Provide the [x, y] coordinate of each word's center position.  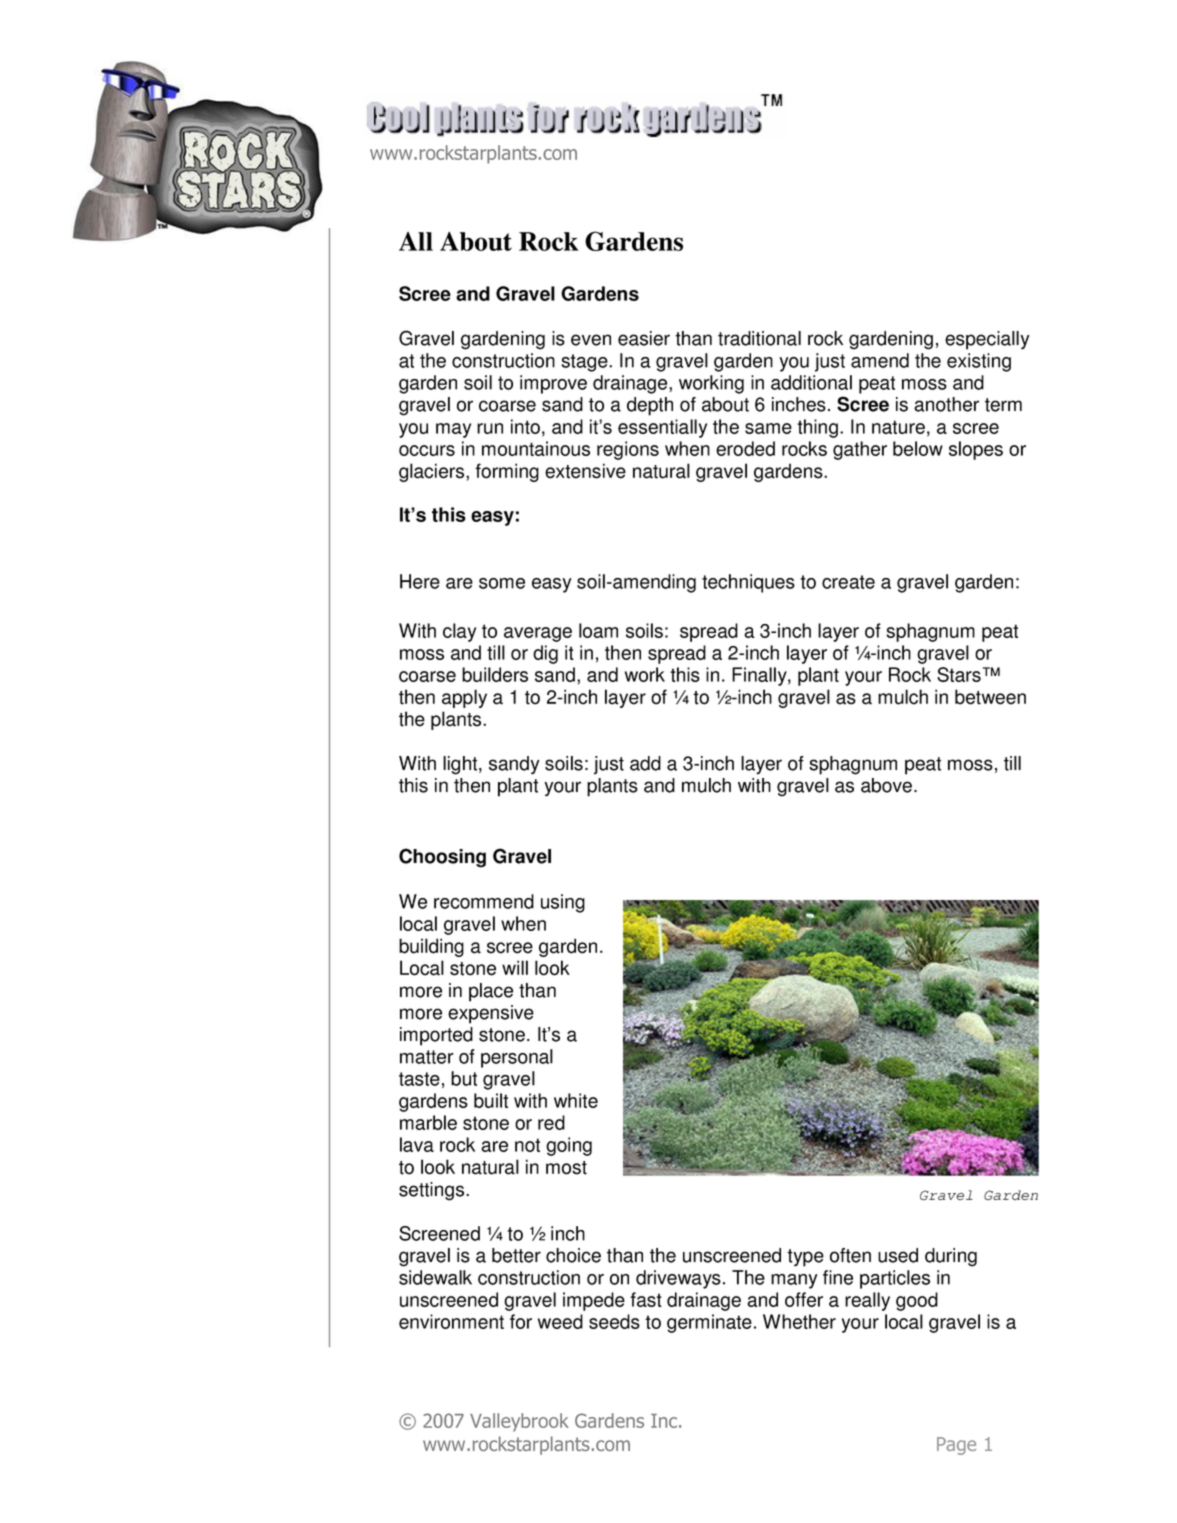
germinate [709, 1323]
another [946, 404]
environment [451, 1321]
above [886, 785]
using [563, 903]
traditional [759, 338]
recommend [484, 901]
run [490, 428]
